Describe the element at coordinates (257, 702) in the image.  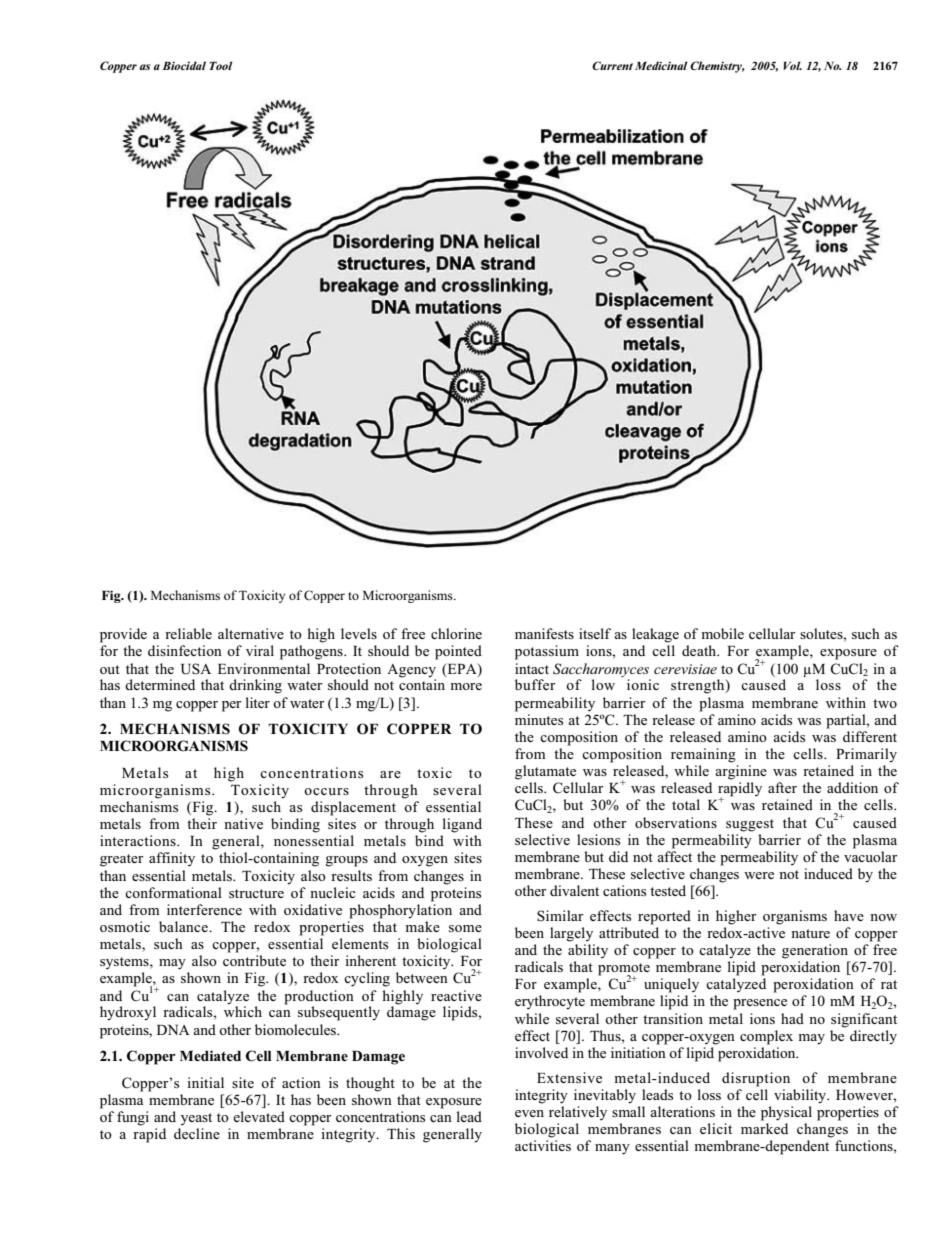
I see `liter` at that location.
